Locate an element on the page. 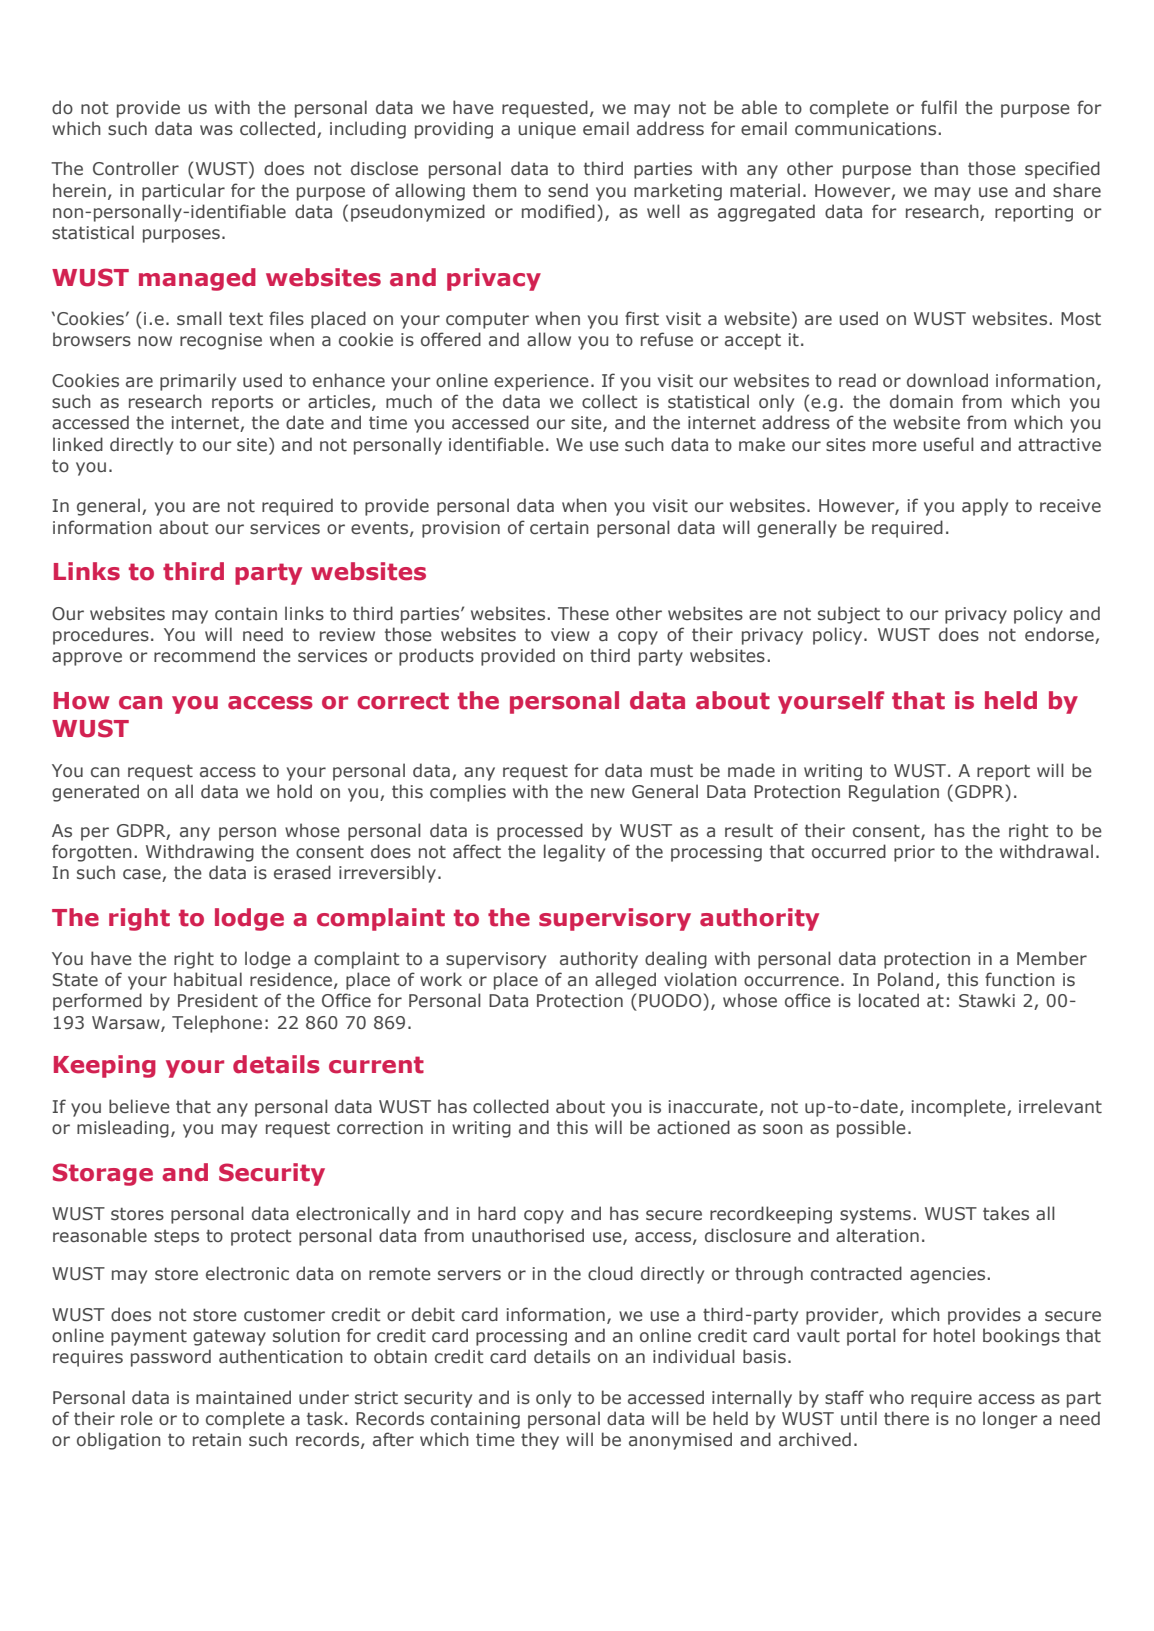 Image resolution: width=1154 pixels, height=1631 pixels. maintained is located at coordinates (243, 1397).
